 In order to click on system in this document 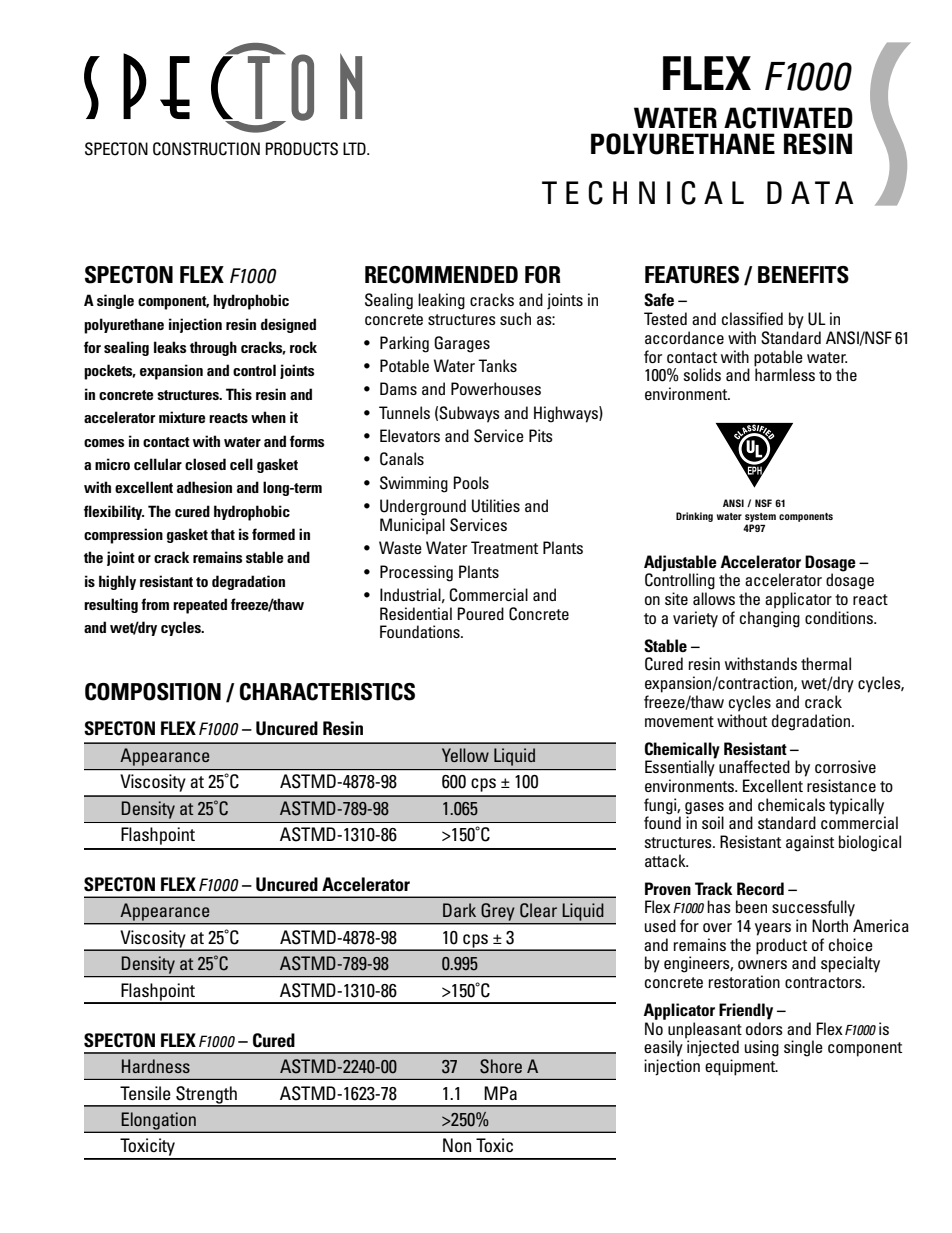, I will do `click(760, 517)`.
